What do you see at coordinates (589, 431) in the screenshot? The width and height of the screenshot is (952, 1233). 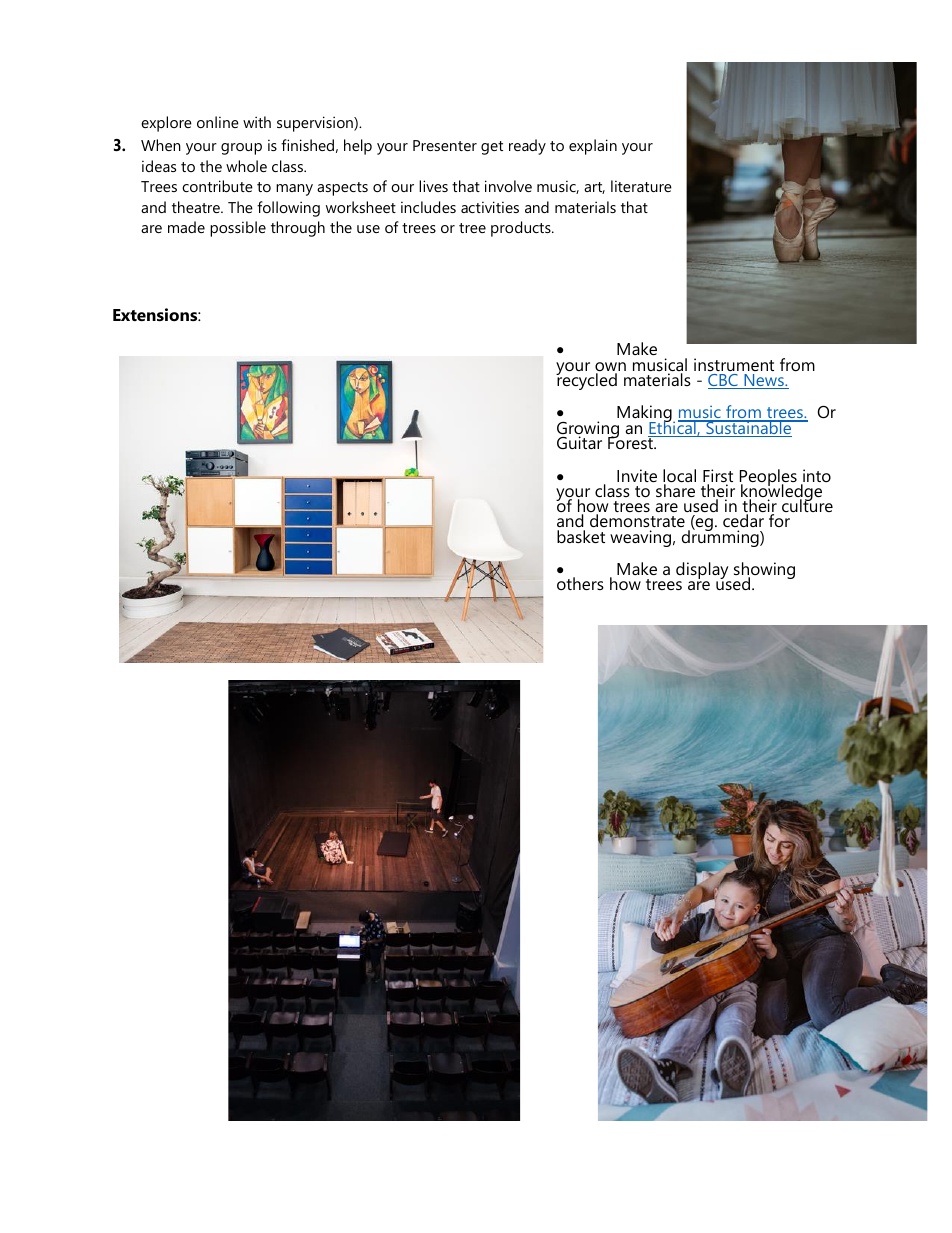 I see `Growing` at bounding box center [589, 431].
